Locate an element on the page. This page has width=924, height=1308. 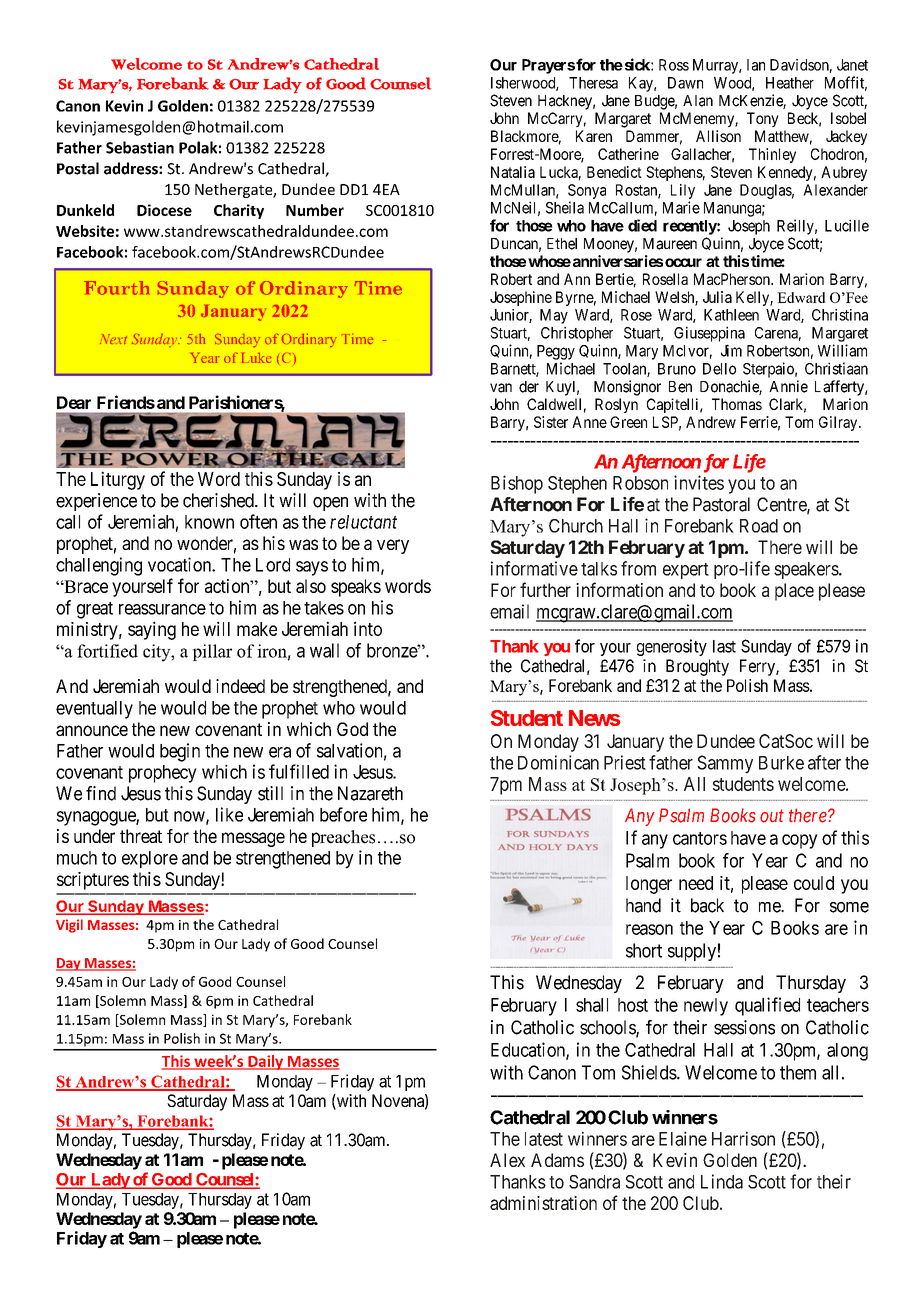
last is located at coordinates (724, 646).
